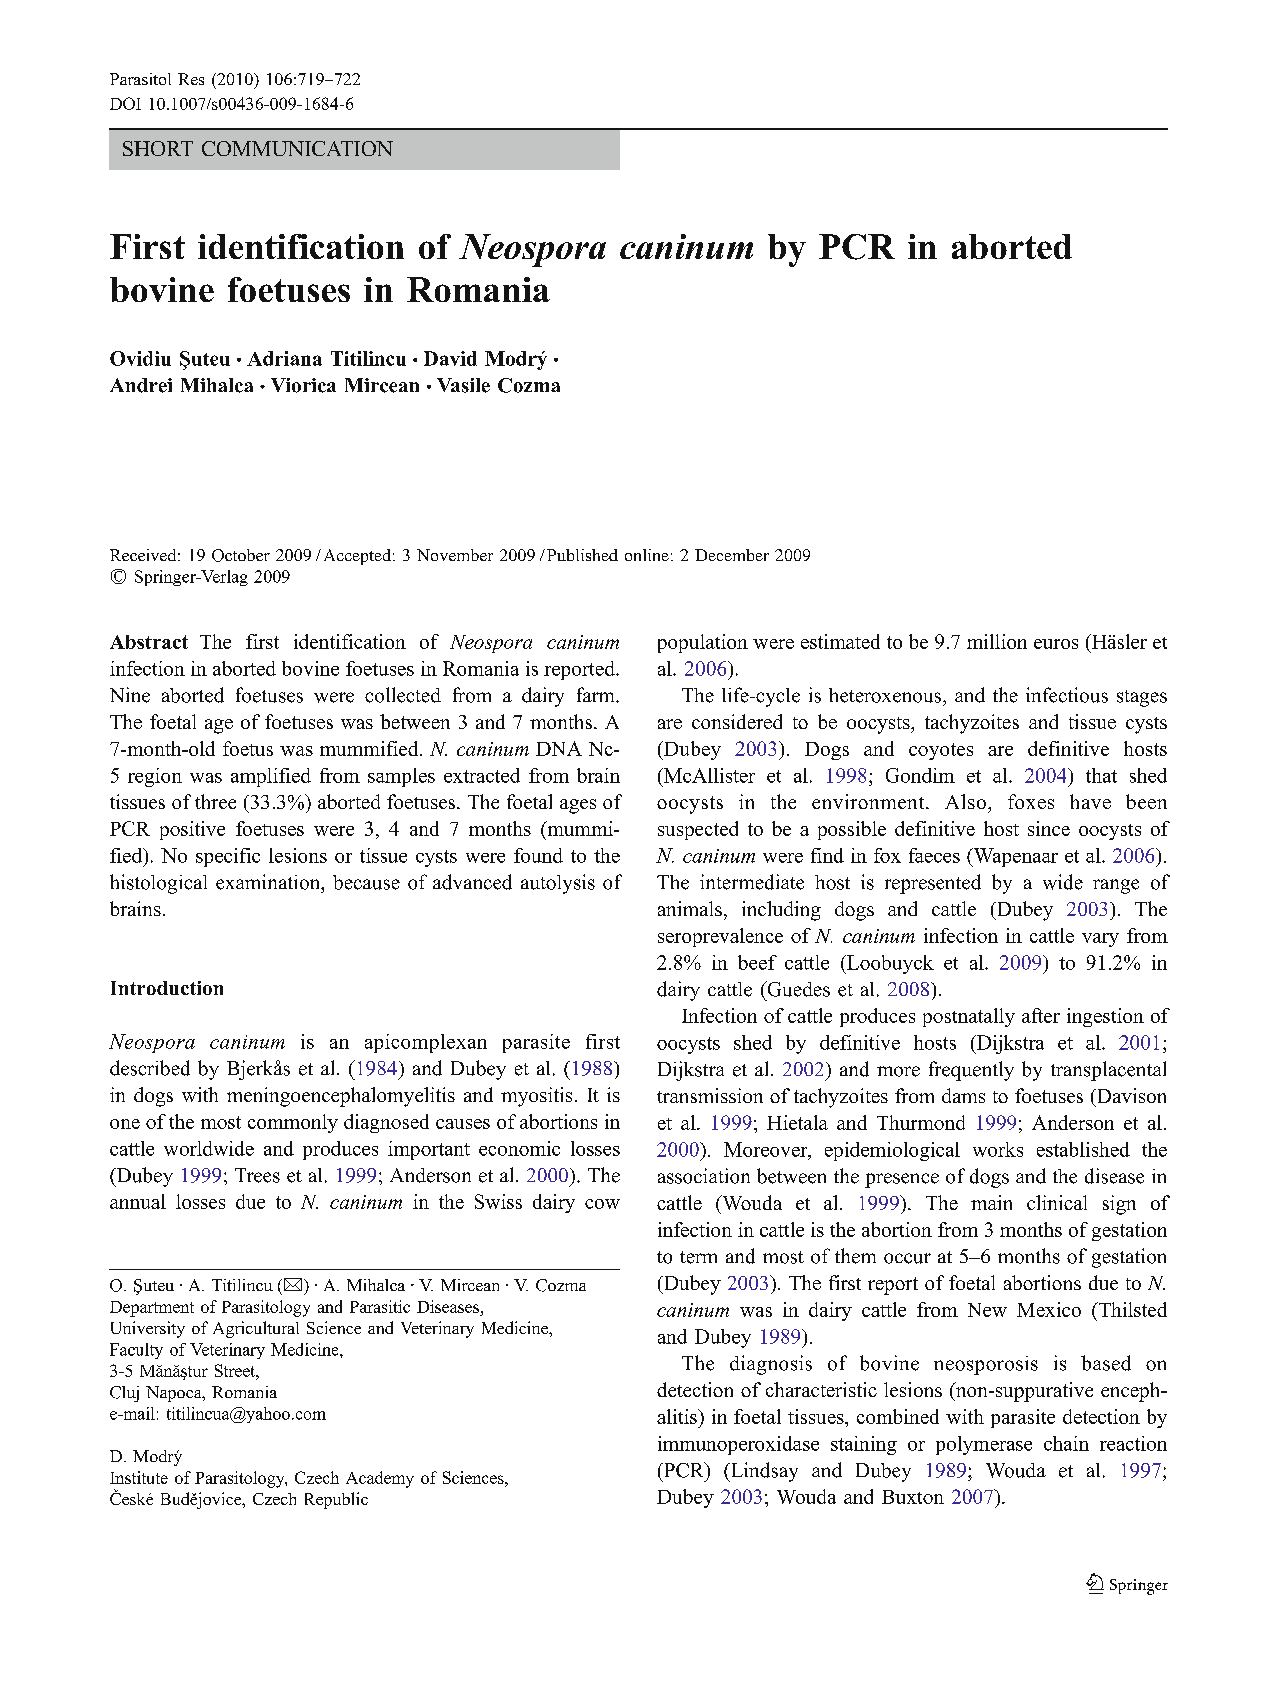 Image resolution: width=1277 pixels, height=1697 pixels. Describe the element at coordinates (284, 358) in the image. I see `Adriana` at that location.
